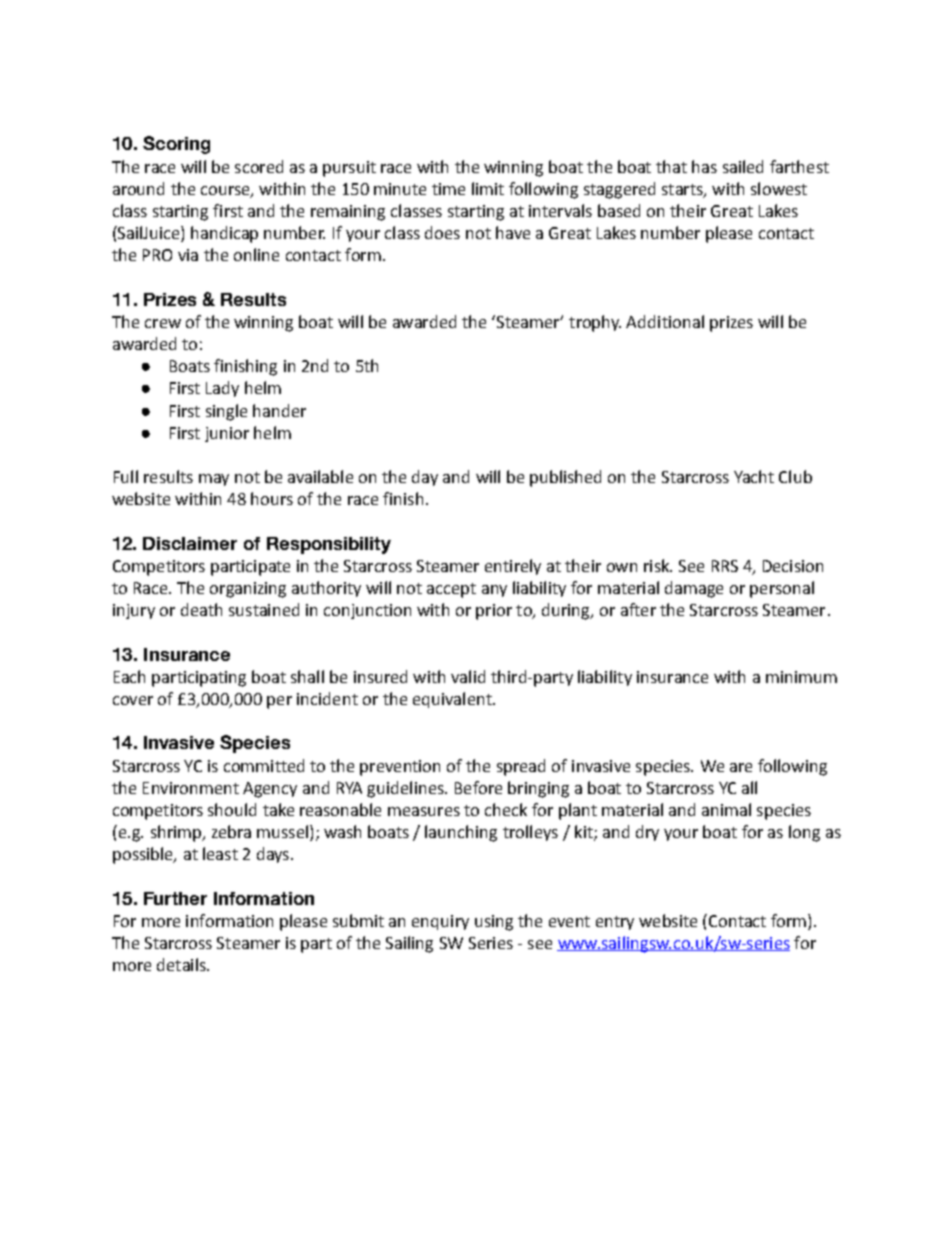 Image resolution: width=952 pixels, height=1233 pixels. I want to click on details, so click(182, 964).
